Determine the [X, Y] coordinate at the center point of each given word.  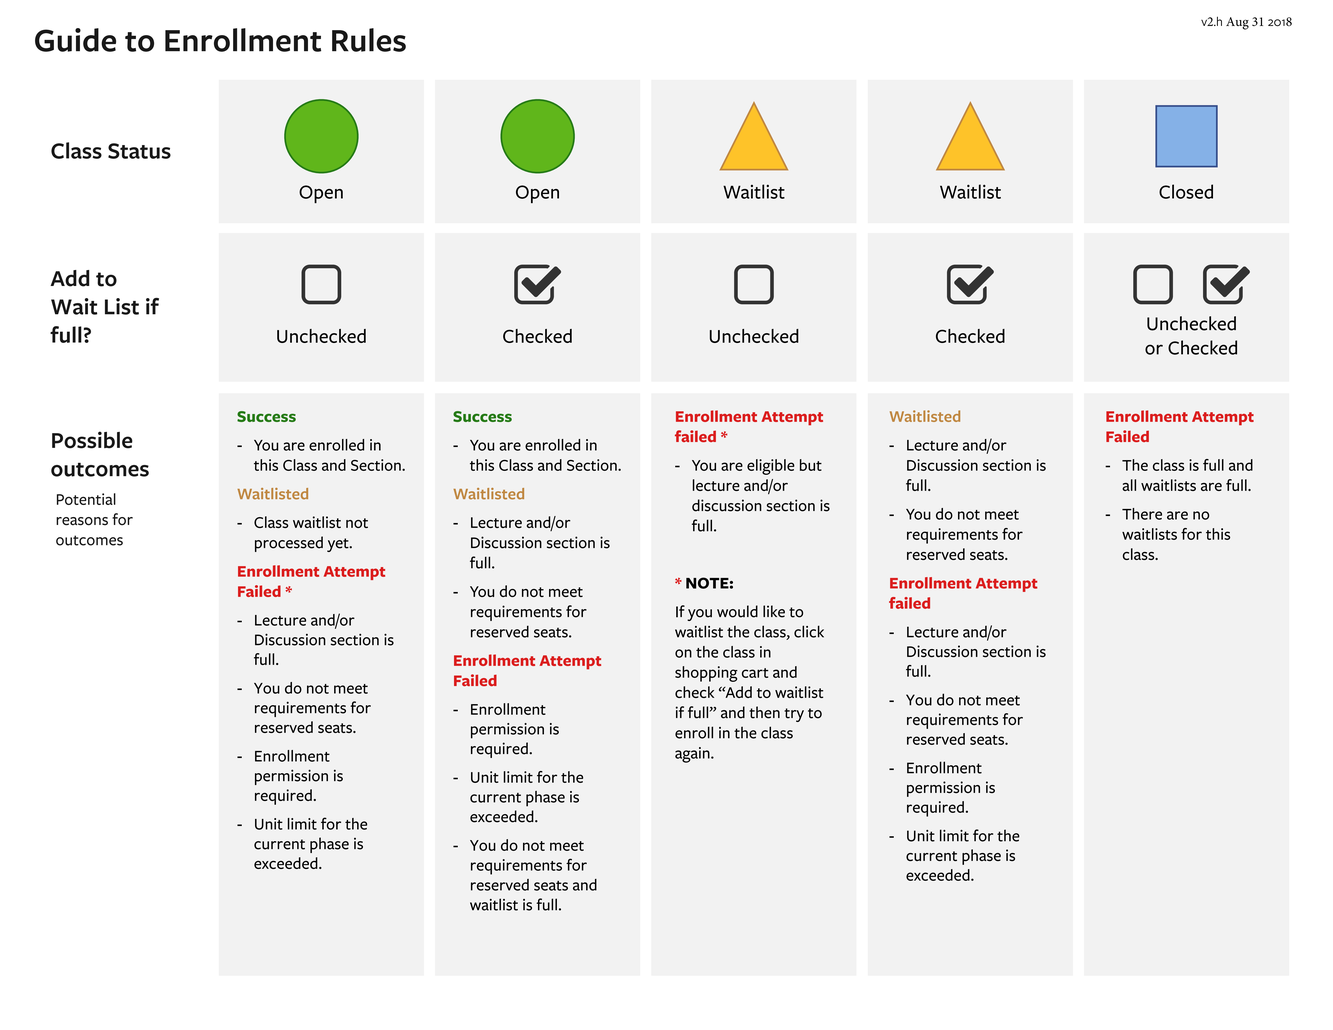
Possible [92, 440]
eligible [771, 467]
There [1142, 514]
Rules [369, 40]
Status [139, 151]
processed [289, 544]
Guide [75, 40]
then [764, 712]
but [811, 465]
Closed [1186, 191]
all [1129, 485]
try [794, 715]
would [737, 611]
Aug [1237, 23]
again [693, 755]
